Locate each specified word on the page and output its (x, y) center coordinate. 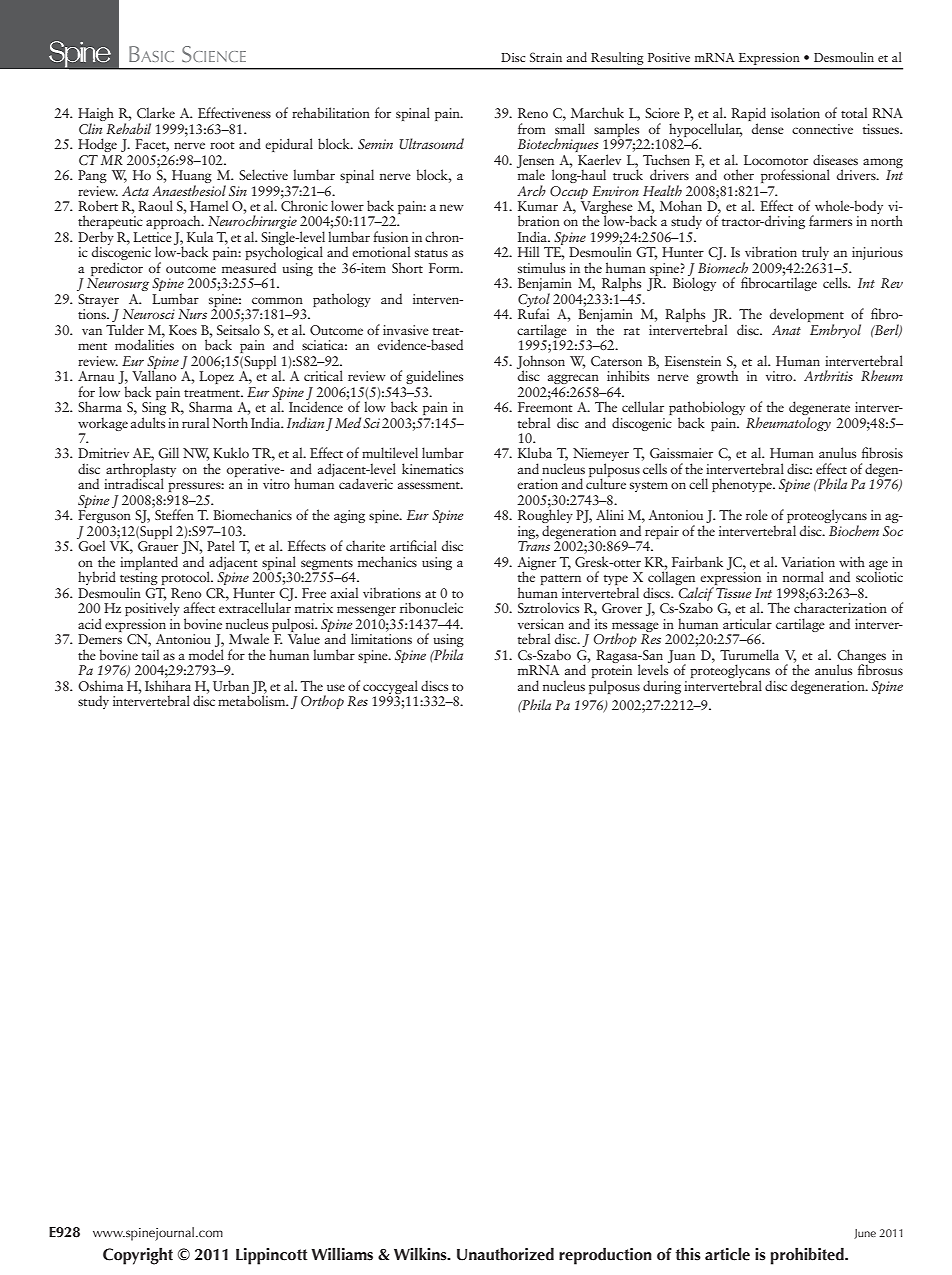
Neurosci (149, 314)
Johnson (541, 363)
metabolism (253, 699)
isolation (795, 112)
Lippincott (271, 1256)
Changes (861, 657)
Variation (808, 562)
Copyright (138, 1256)
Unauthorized (505, 1254)
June (865, 1234)
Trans (534, 546)
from (532, 128)
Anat (786, 330)
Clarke (156, 112)
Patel (221, 545)
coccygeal (390, 687)
